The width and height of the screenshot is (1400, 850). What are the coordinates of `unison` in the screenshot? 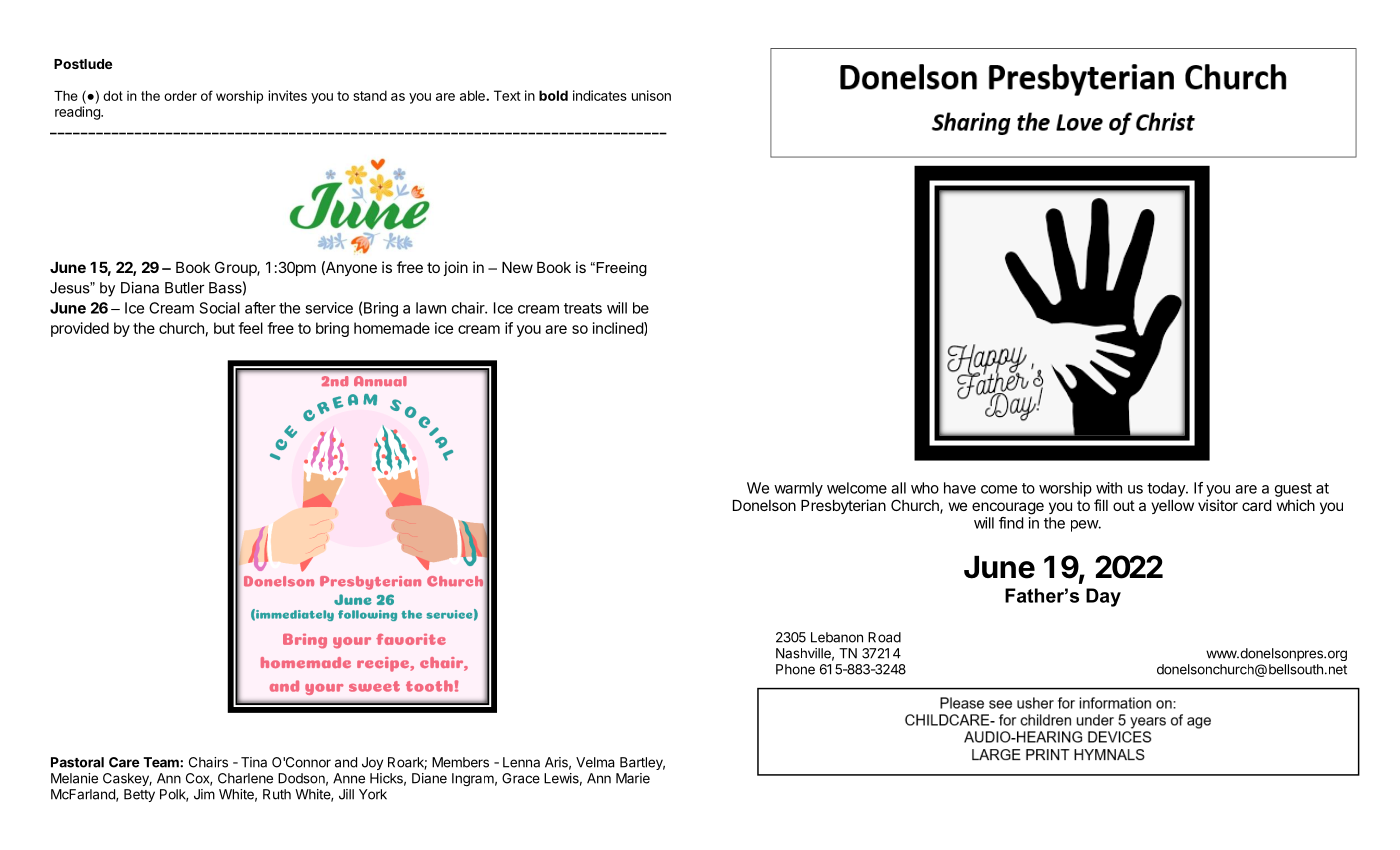 It's located at (651, 95).
